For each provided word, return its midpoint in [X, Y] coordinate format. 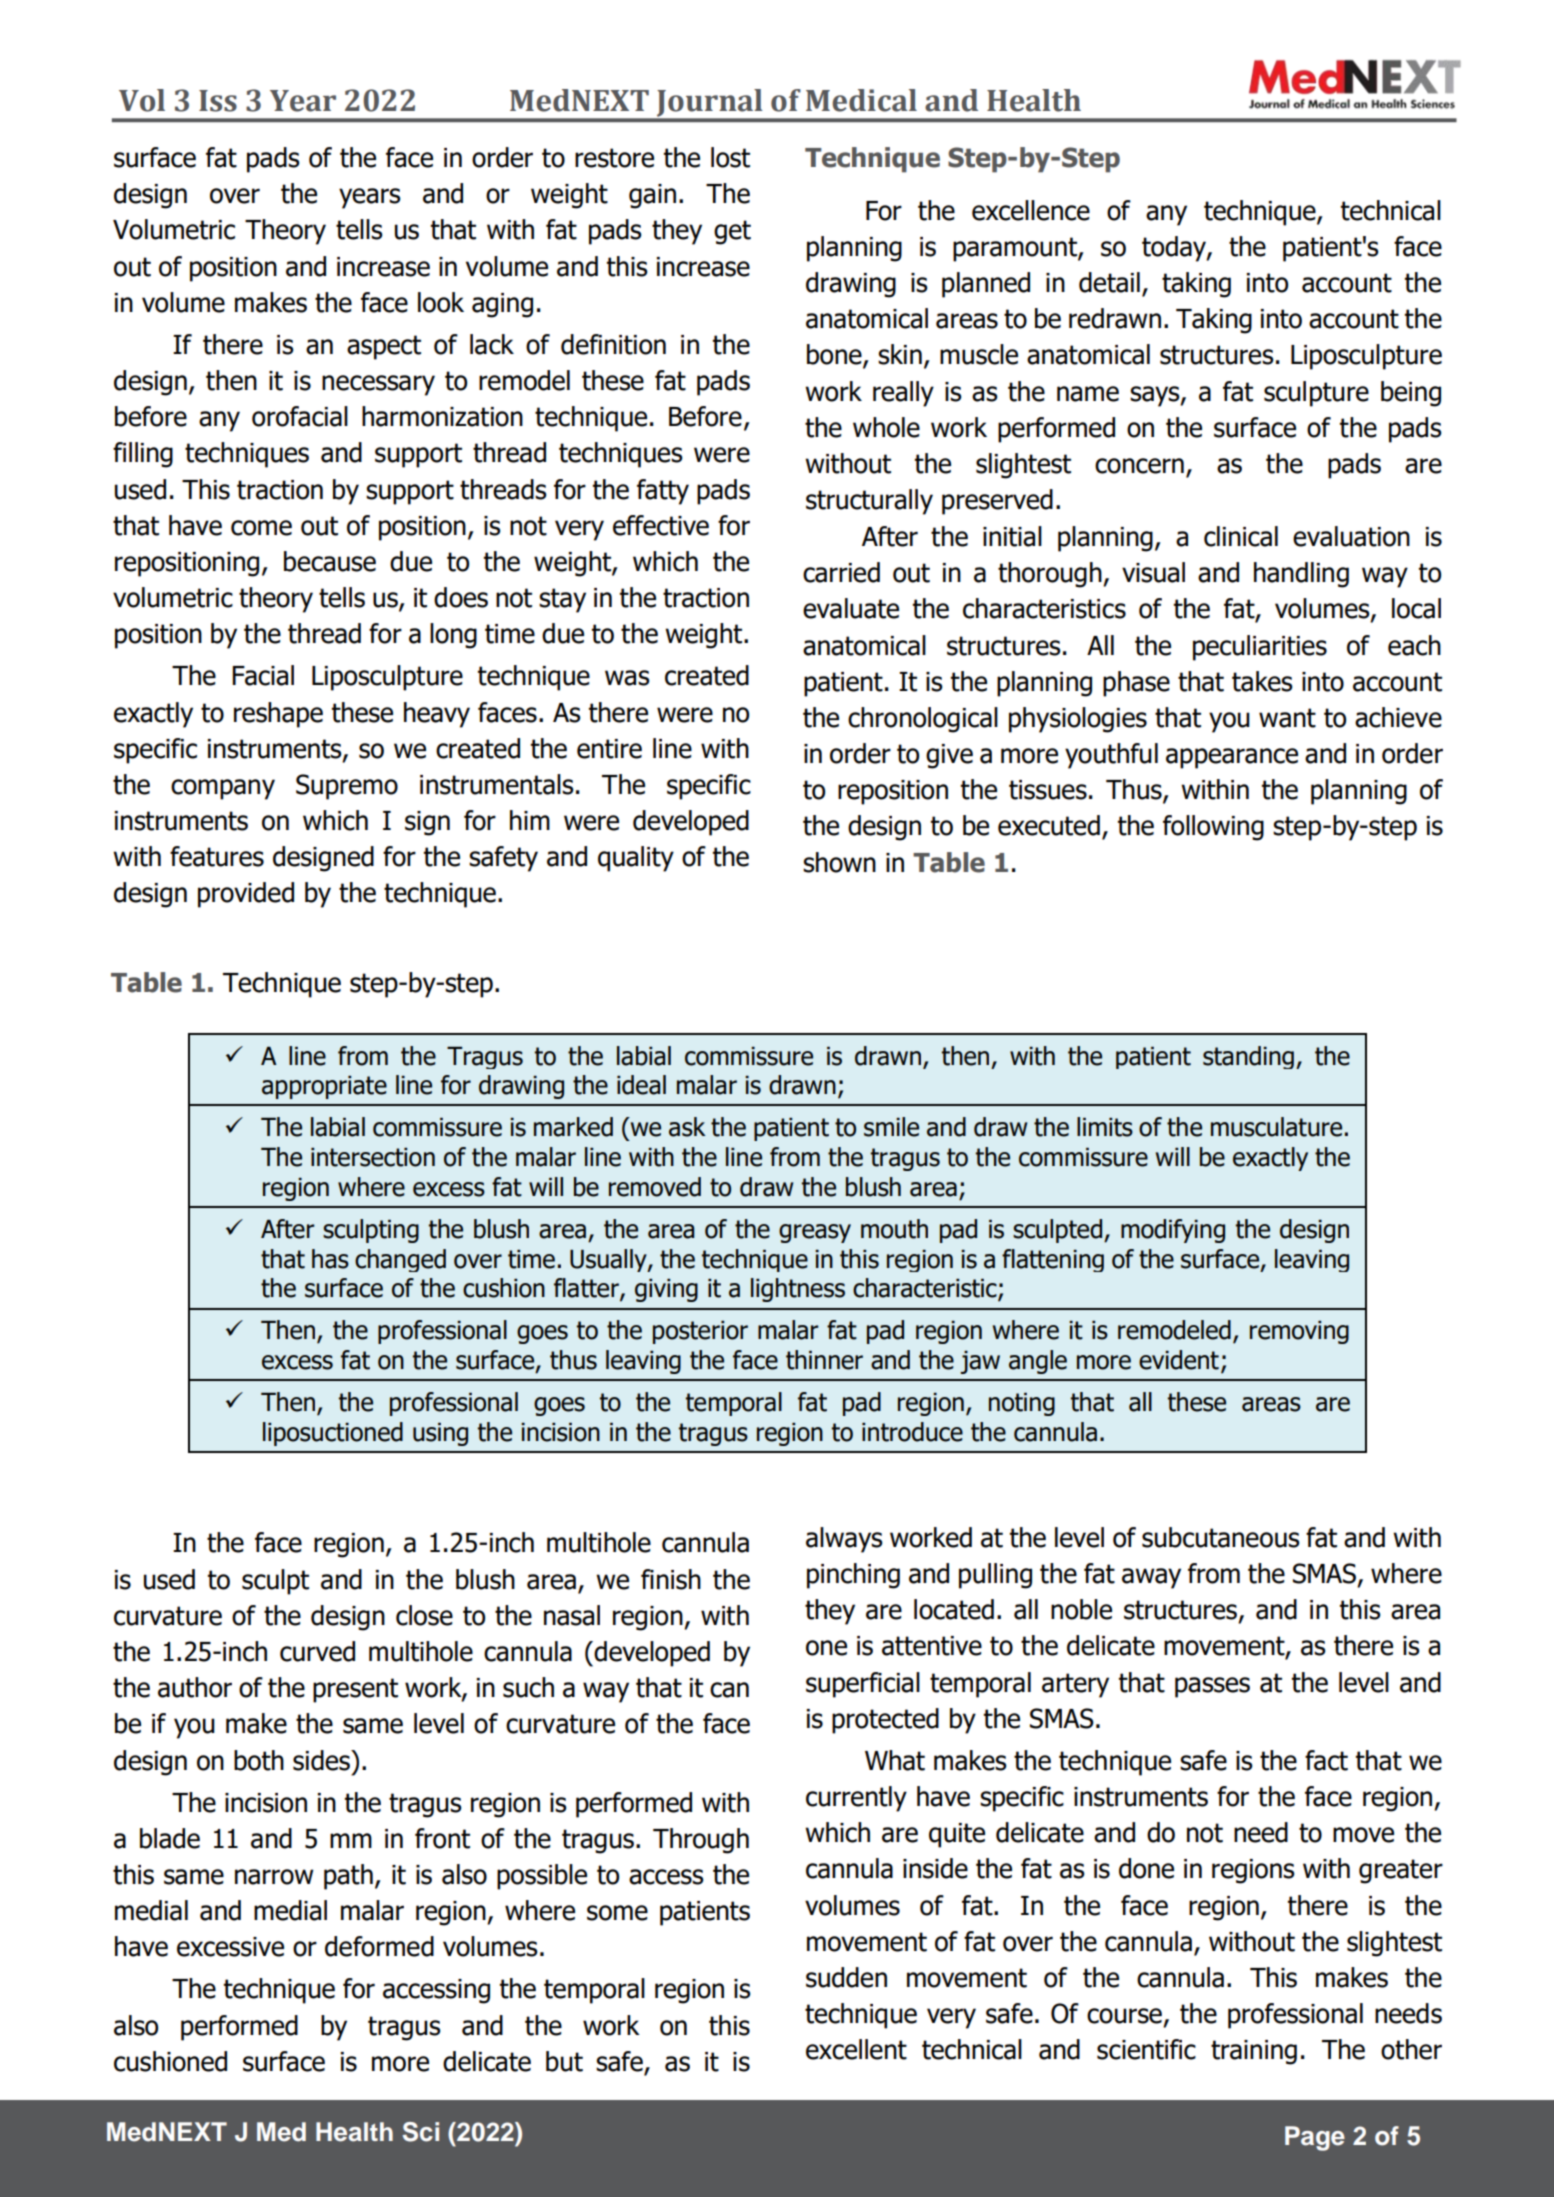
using [440, 1434]
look [441, 302]
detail [1109, 282]
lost [730, 157]
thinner [824, 1360]
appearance [1232, 758]
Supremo [347, 787]
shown [839, 862]
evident [1179, 1360]
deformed [379, 1946]
